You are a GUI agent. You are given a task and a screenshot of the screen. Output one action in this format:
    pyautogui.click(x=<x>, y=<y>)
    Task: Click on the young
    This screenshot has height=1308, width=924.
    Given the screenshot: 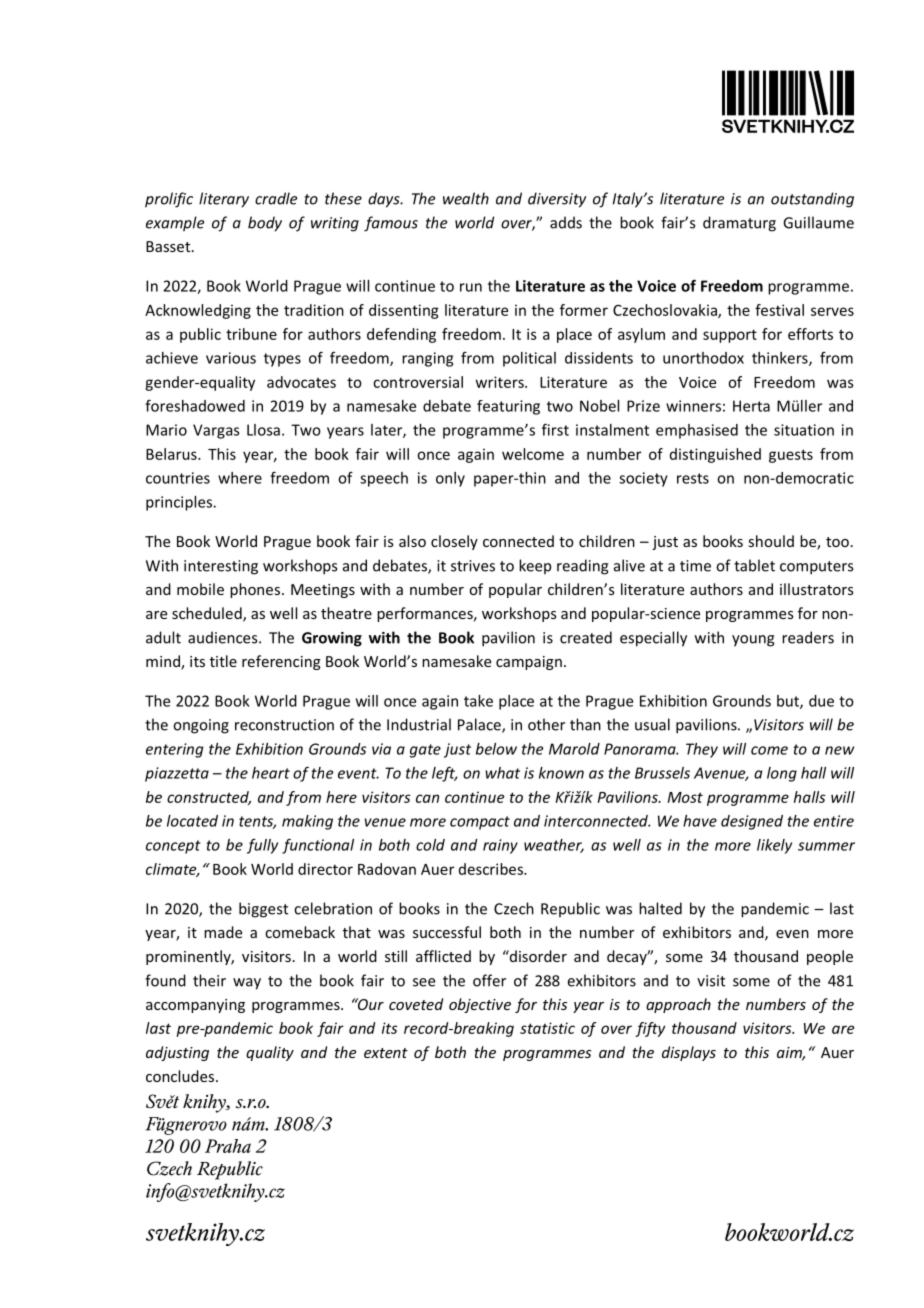 What is the action you would take?
    pyautogui.click(x=753, y=641)
